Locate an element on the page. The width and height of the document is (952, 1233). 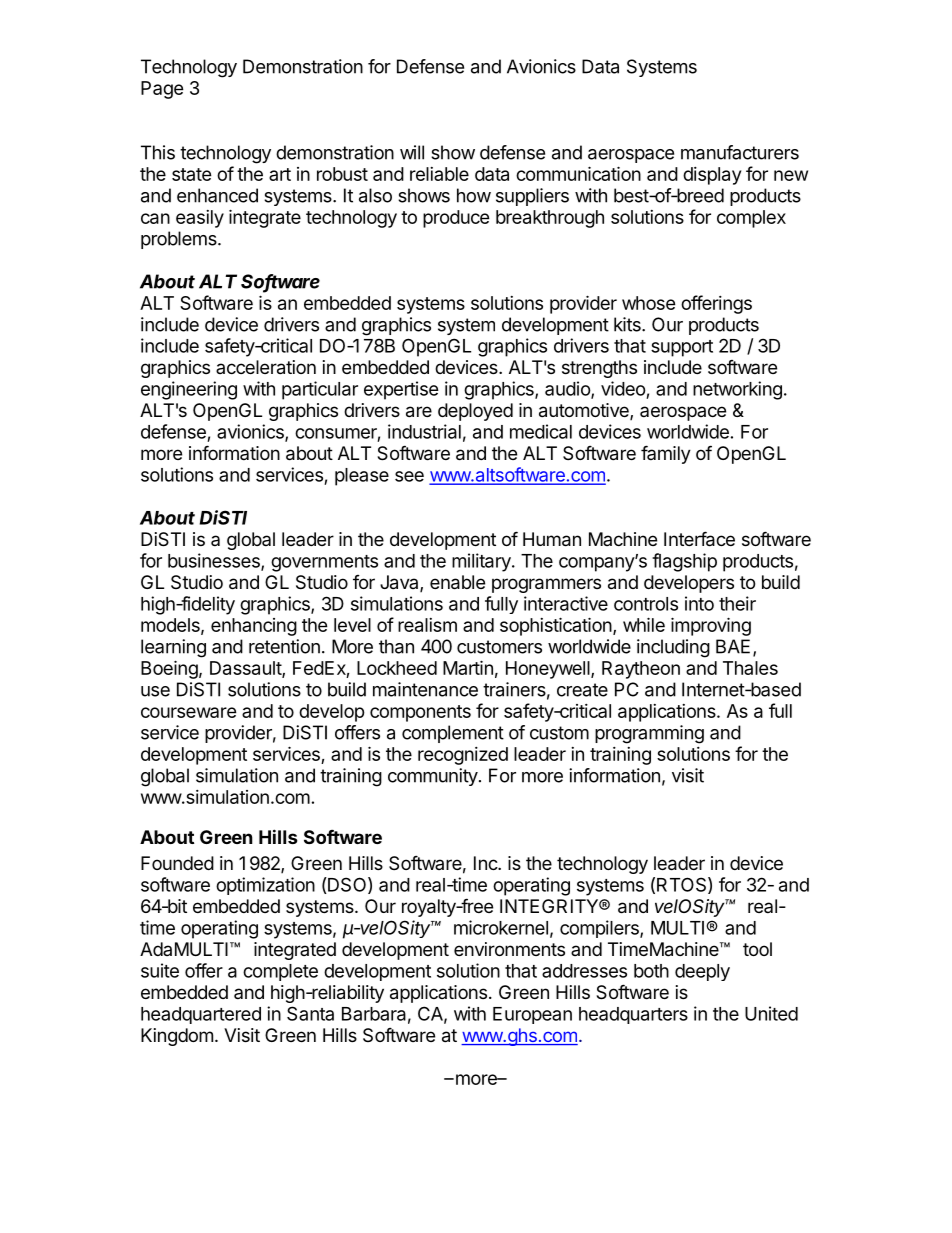
Interface is located at coordinates (699, 539).
